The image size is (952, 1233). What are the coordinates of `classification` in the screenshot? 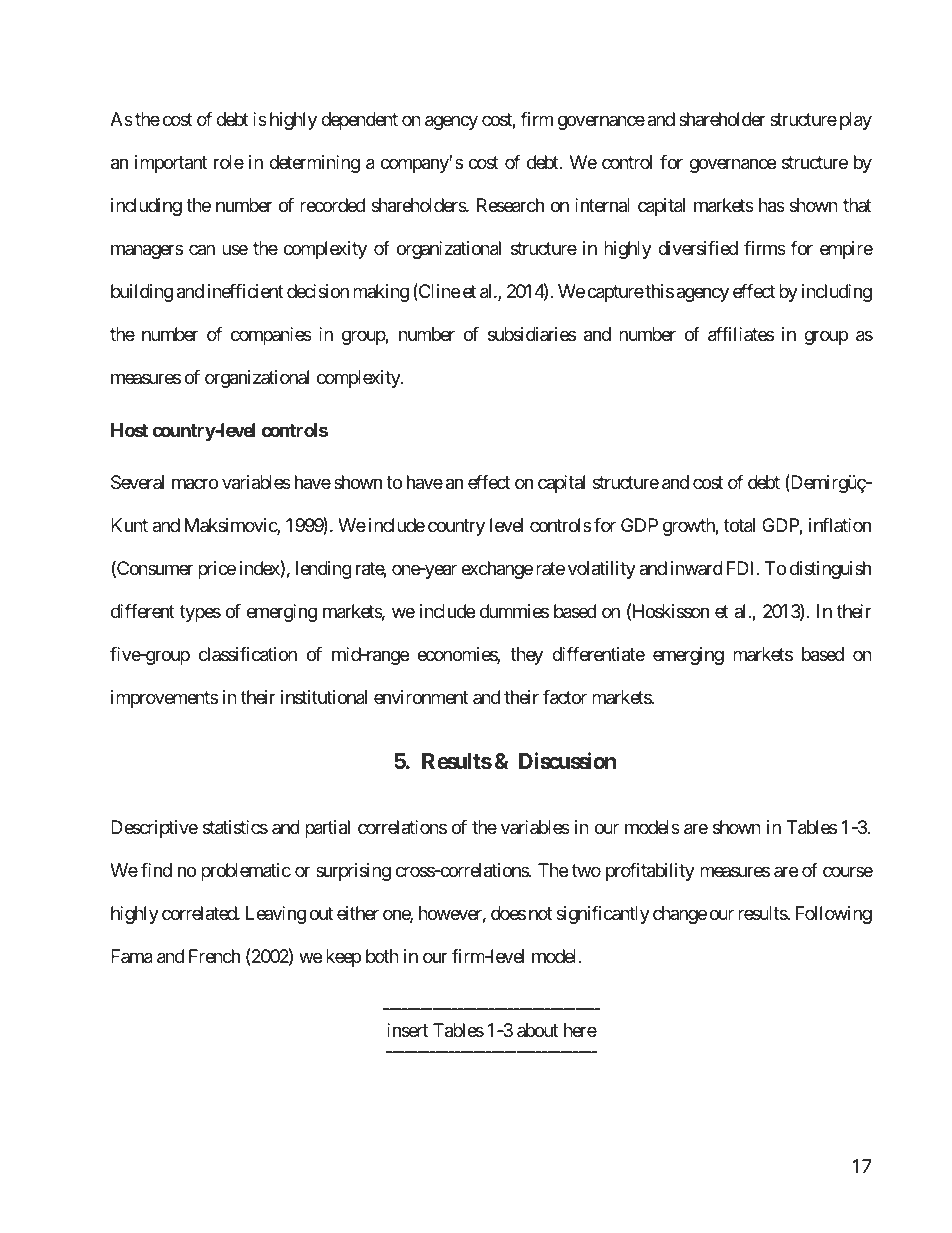 It's located at (248, 654).
